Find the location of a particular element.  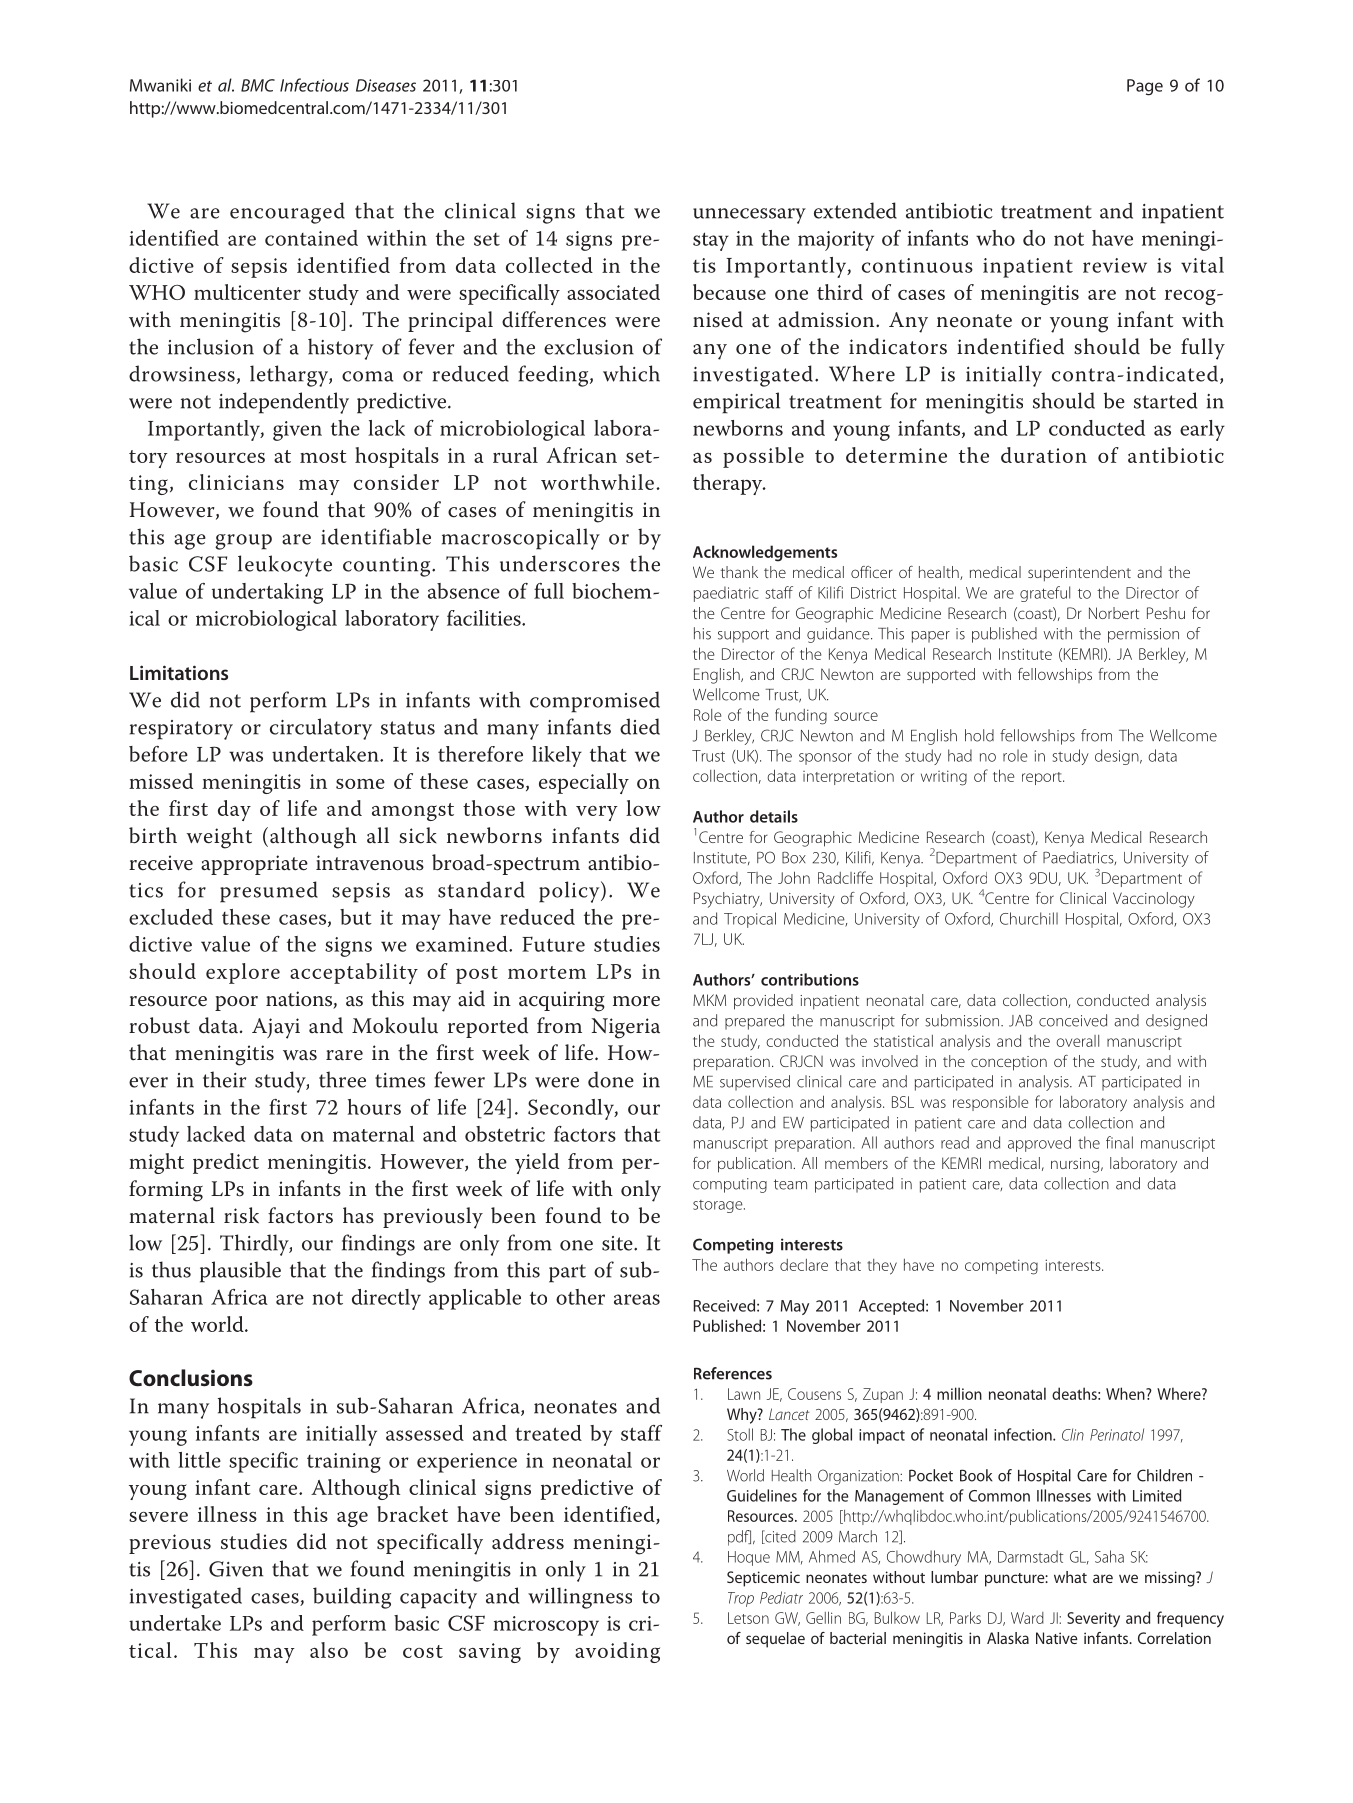

Page is located at coordinates (1145, 87).
